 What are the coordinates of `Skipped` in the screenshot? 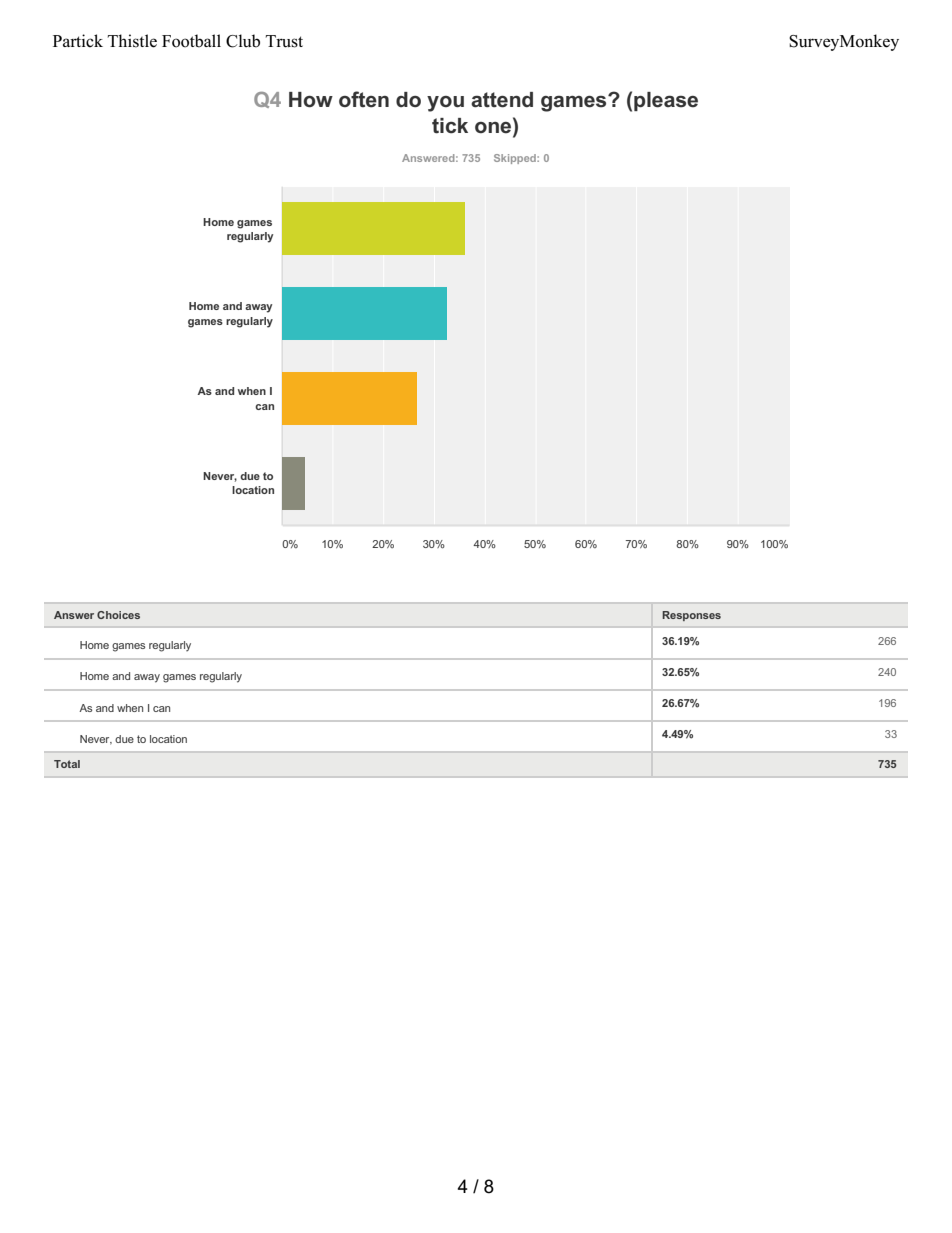 It's located at (516, 159).
